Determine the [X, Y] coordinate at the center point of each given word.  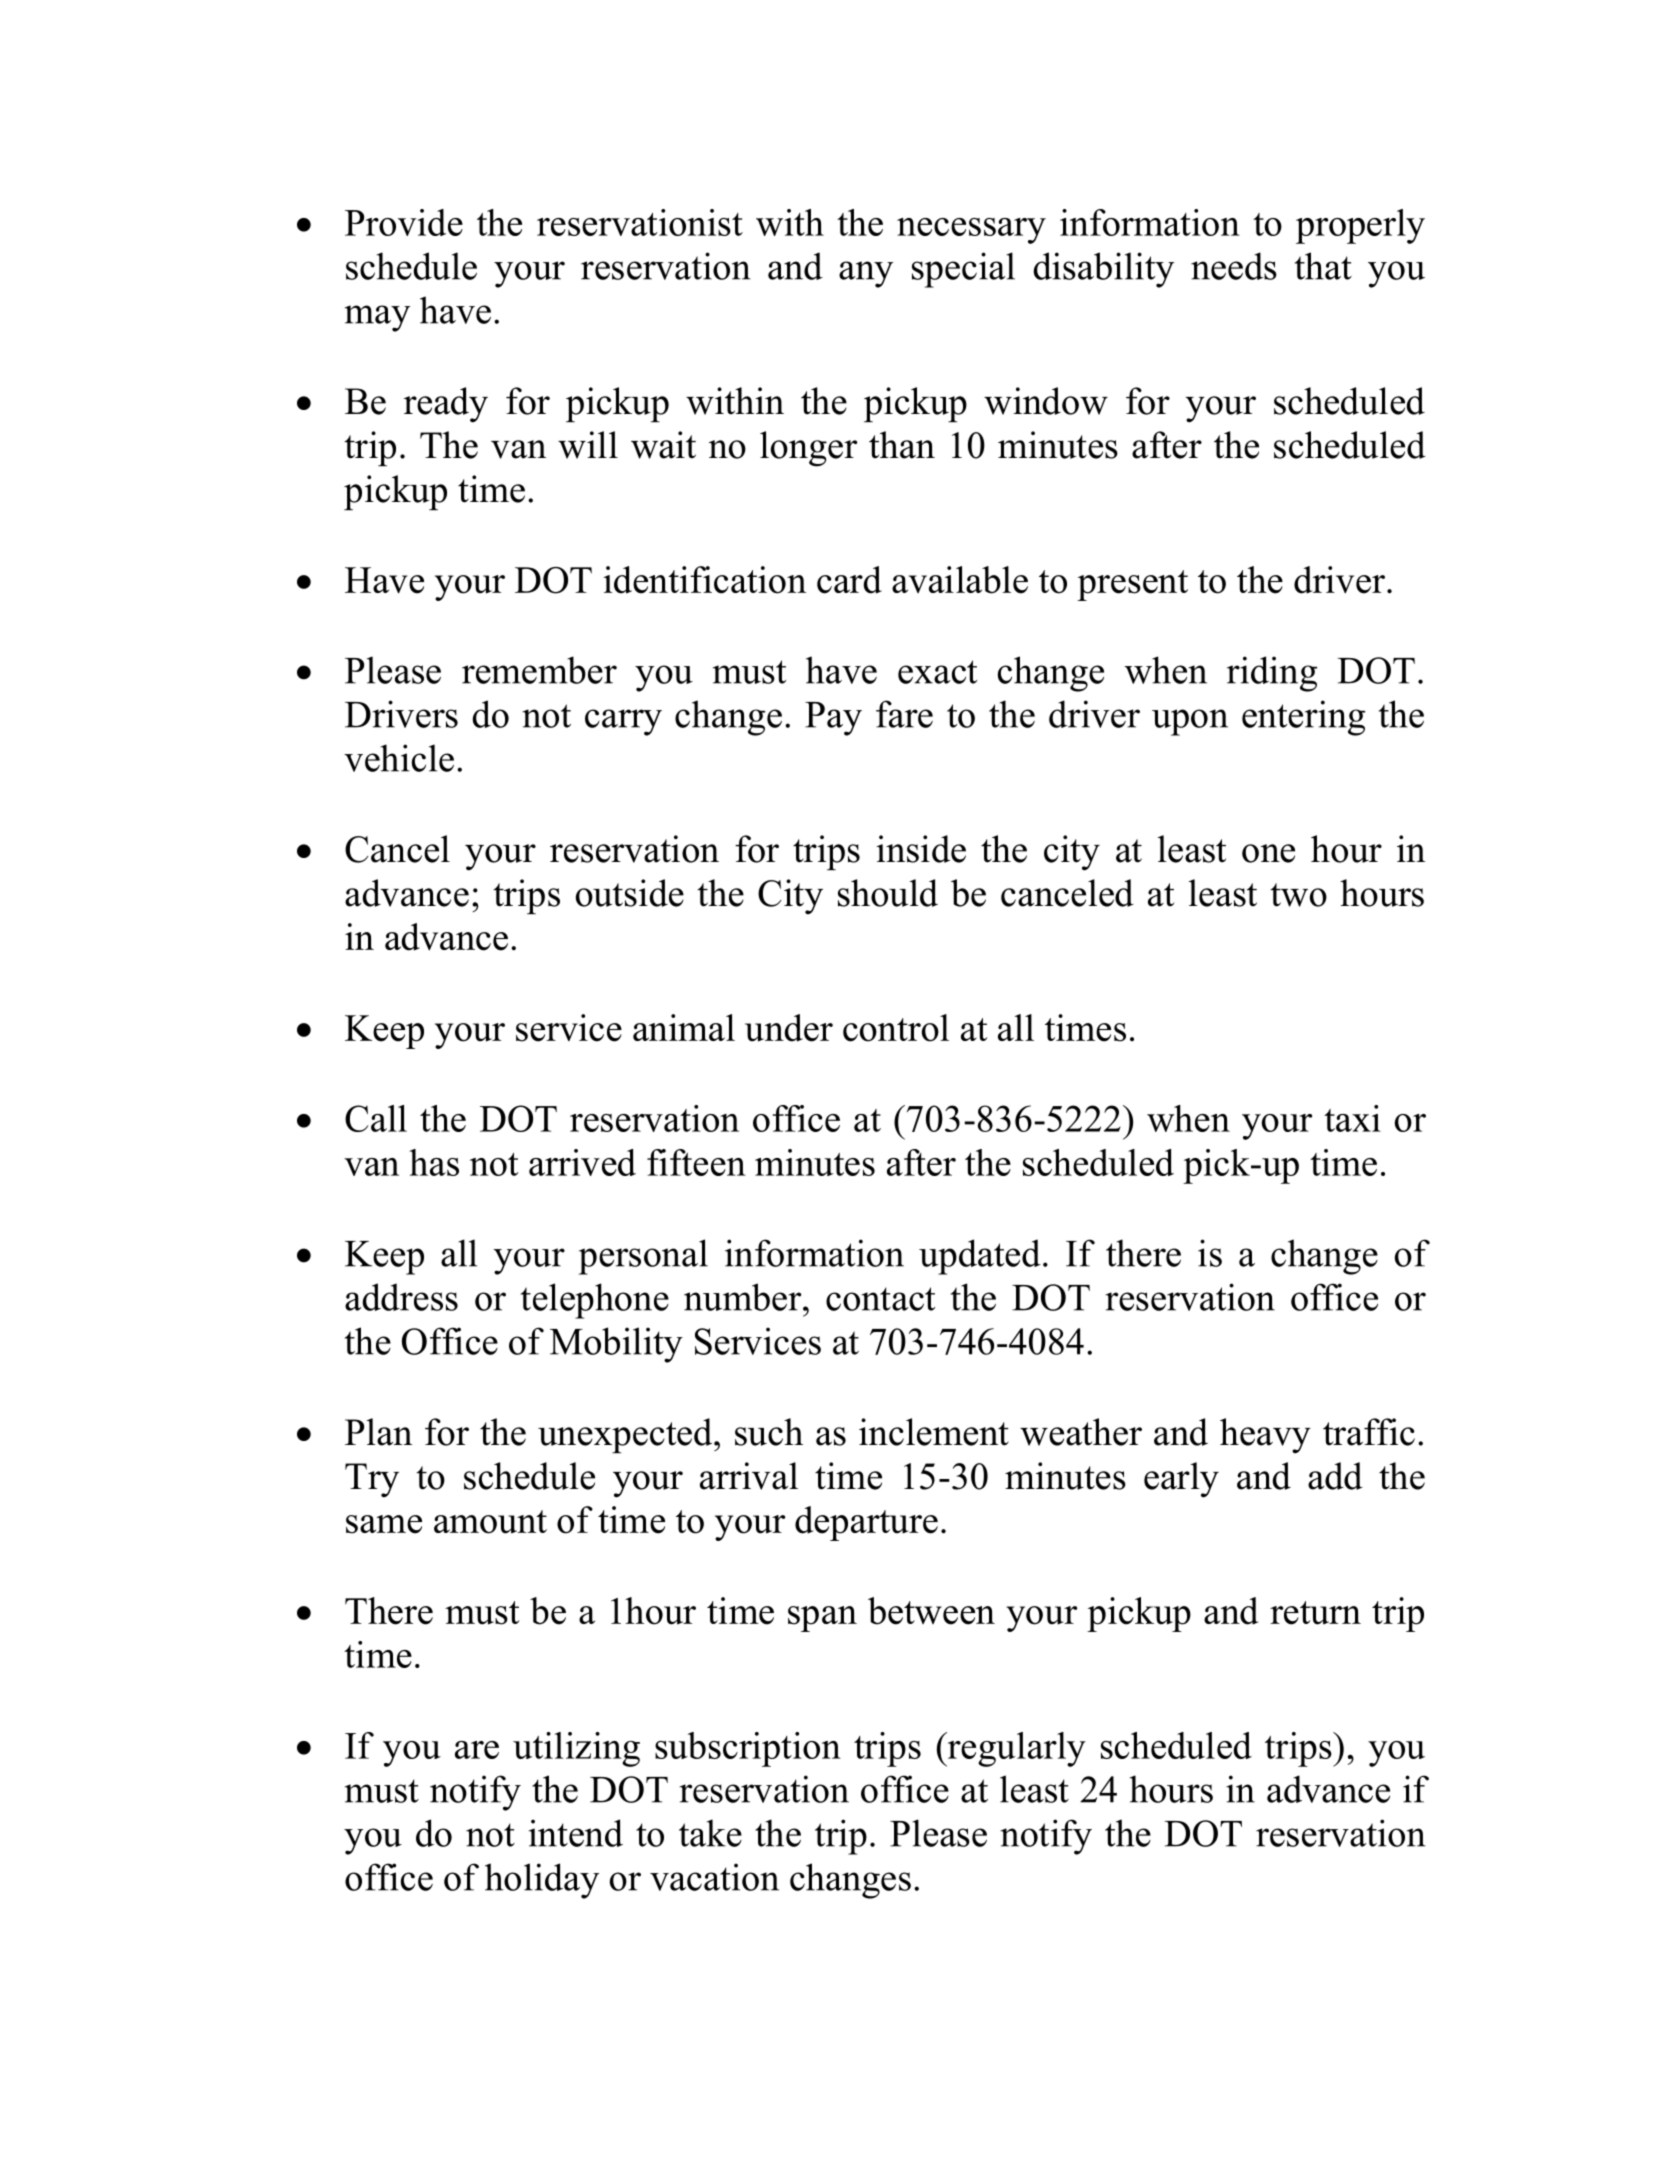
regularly [1015, 1749]
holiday [542, 1881]
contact [880, 1299]
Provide [404, 222]
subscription [748, 1749]
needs [1234, 266]
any [866, 274]
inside [921, 849]
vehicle [399, 758]
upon [1190, 722]
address [401, 1297]
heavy [1265, 1436]
